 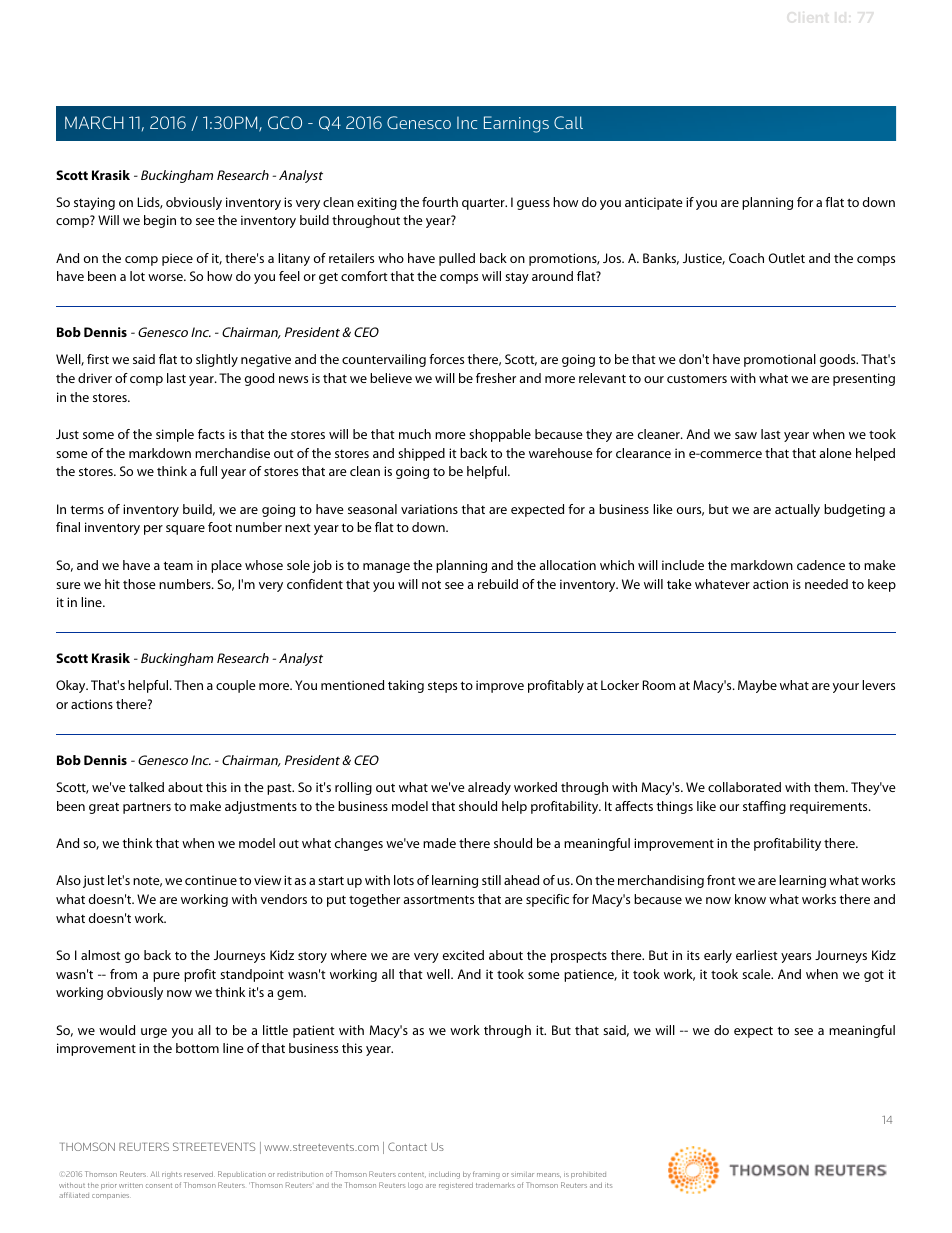 What do you see at coordinates (797, 510) in the document?
I see `actually` at bounding box center [797, 510].
